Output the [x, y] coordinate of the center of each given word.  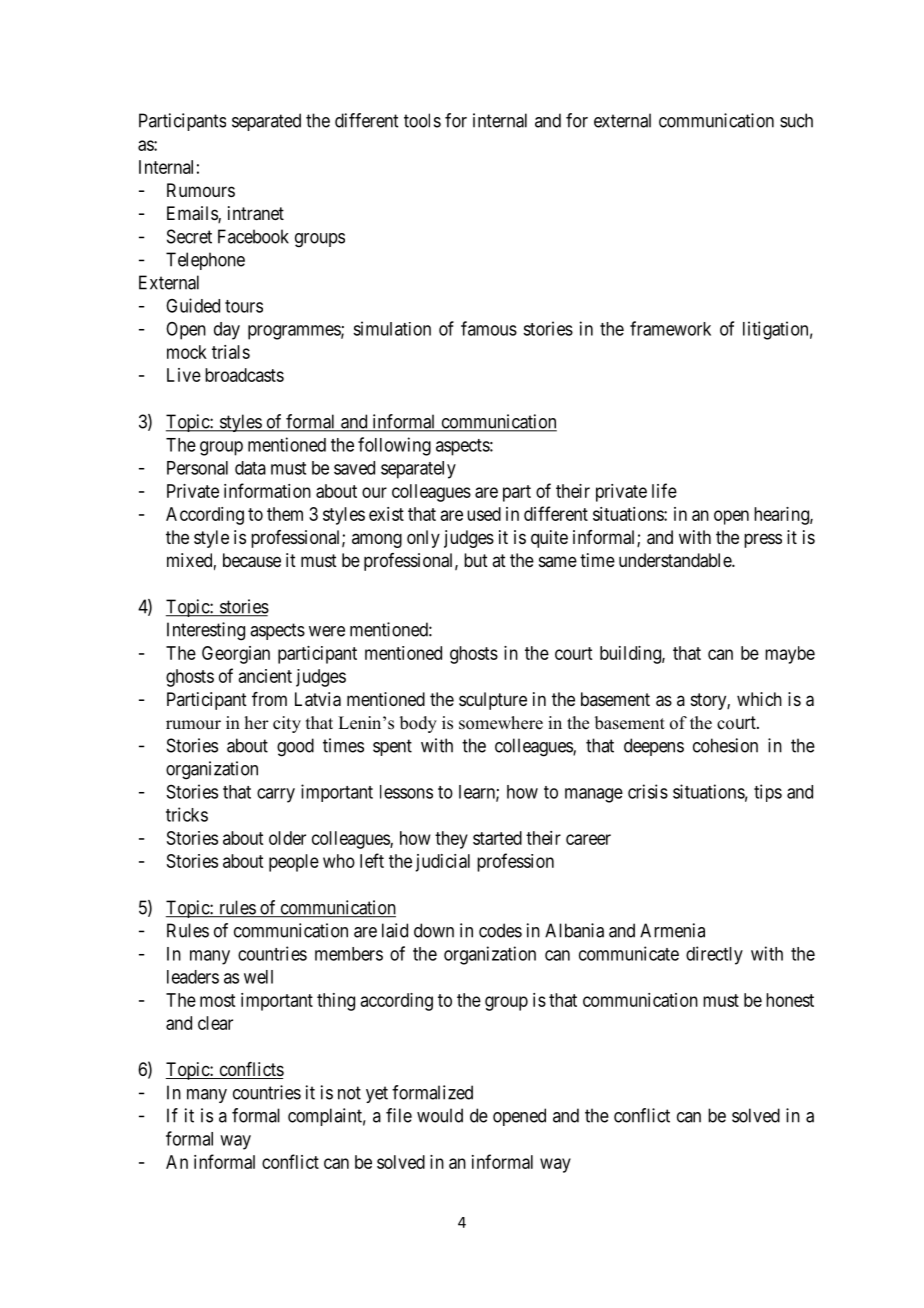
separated [266, 122]
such [796, 120]
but [476, 560]
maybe [790, 655]
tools [422, 120]
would [440, 1115]
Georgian [236, 655]
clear [215, 1023]
